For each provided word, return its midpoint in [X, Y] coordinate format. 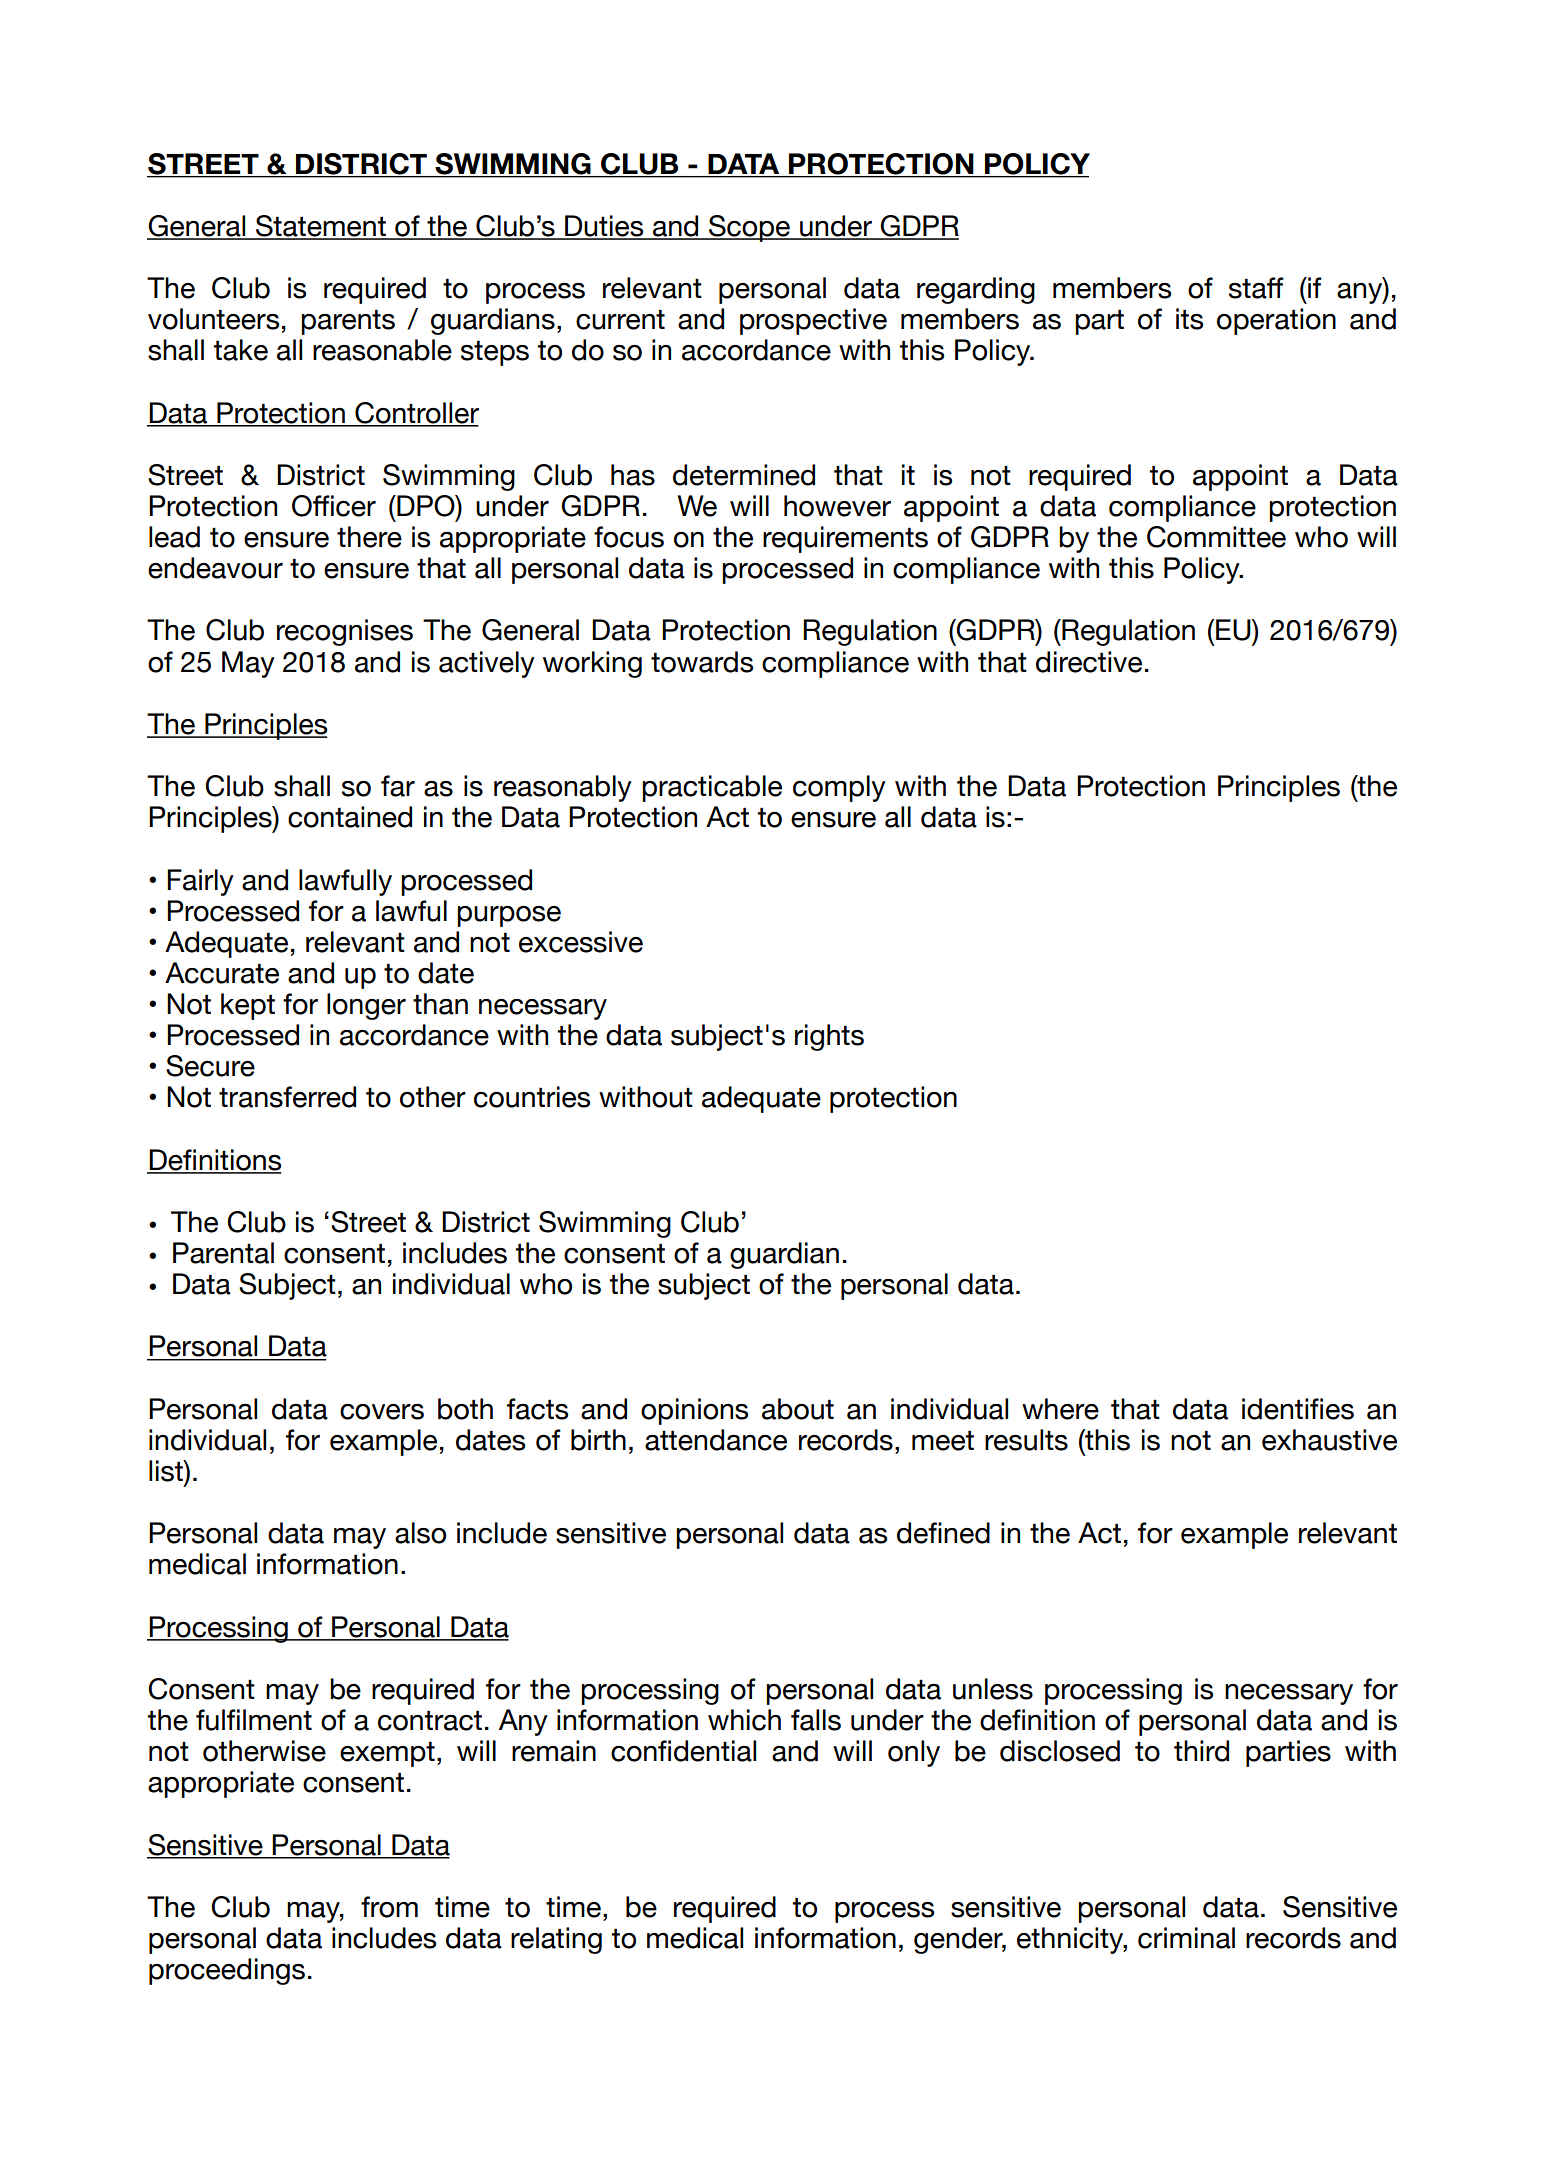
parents [348, 322]
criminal [1186, 1938]
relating [556, 1940]
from [389, 1907]
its [1189, 319]
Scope [749, 228]
